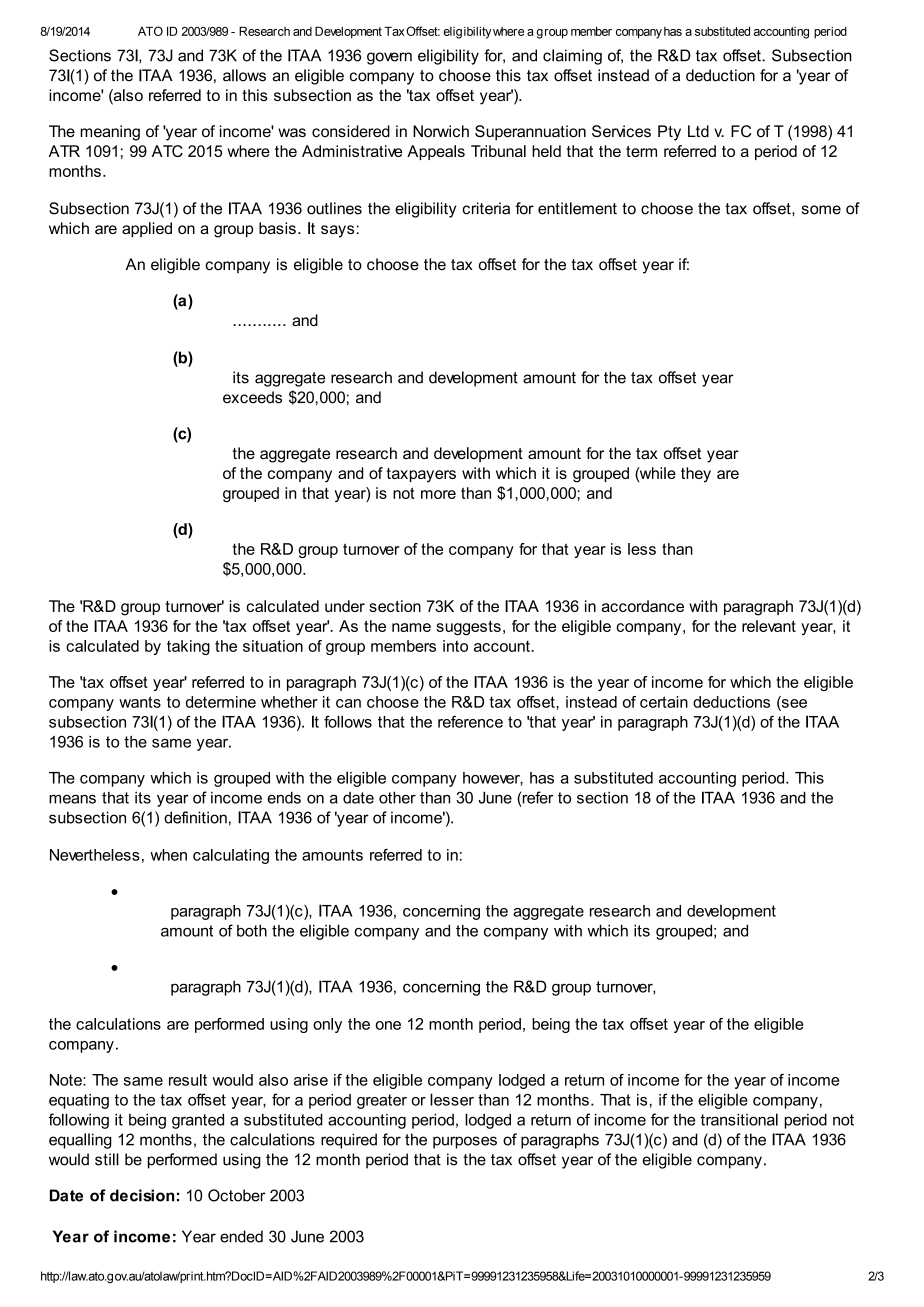 Image resolution: width=924 pixels, height=1307 pixels. Describe the element at coordinates (698, 131) in the page. I see `Ltd` at that location.
